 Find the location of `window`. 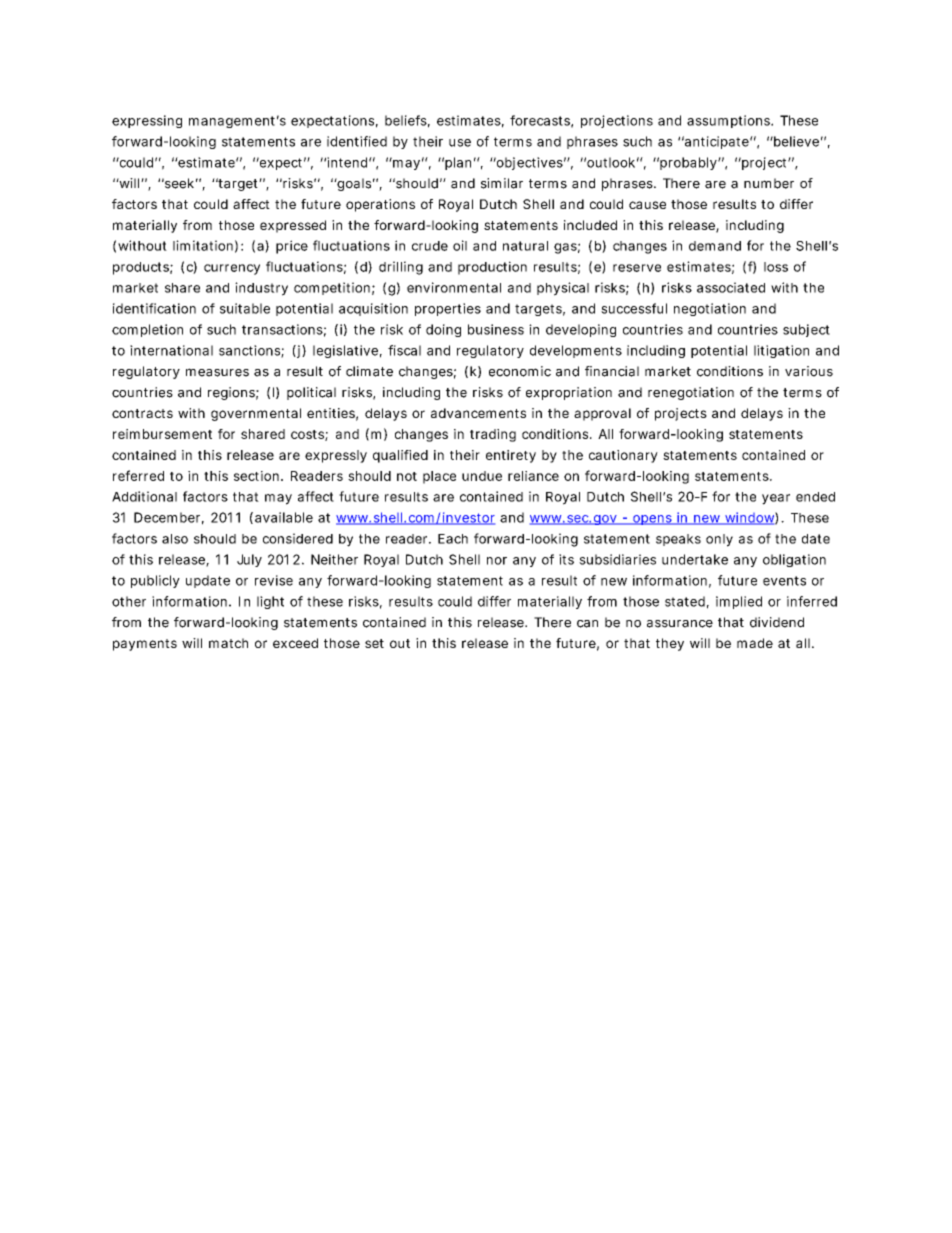

window is located at coordinates (750, 518).
